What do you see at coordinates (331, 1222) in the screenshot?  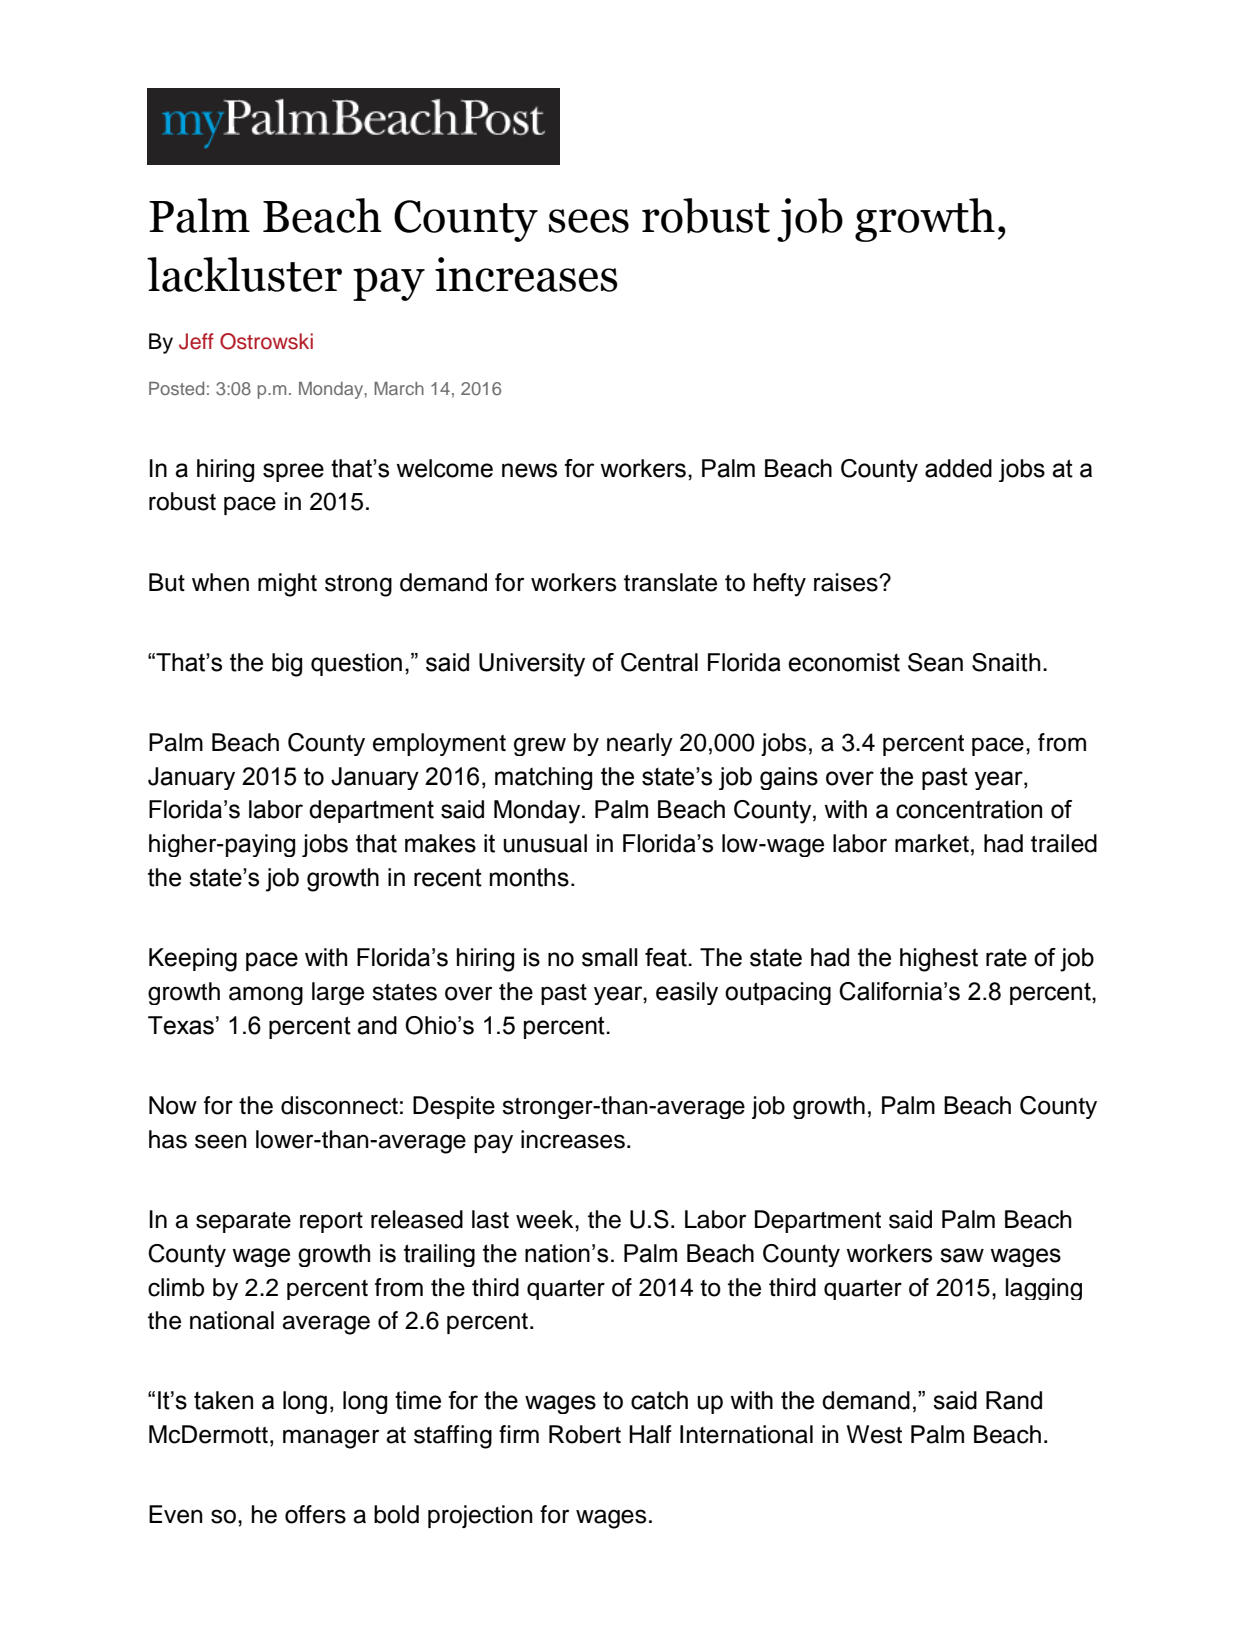 I see `report` at bounding box center [331, 1222].
